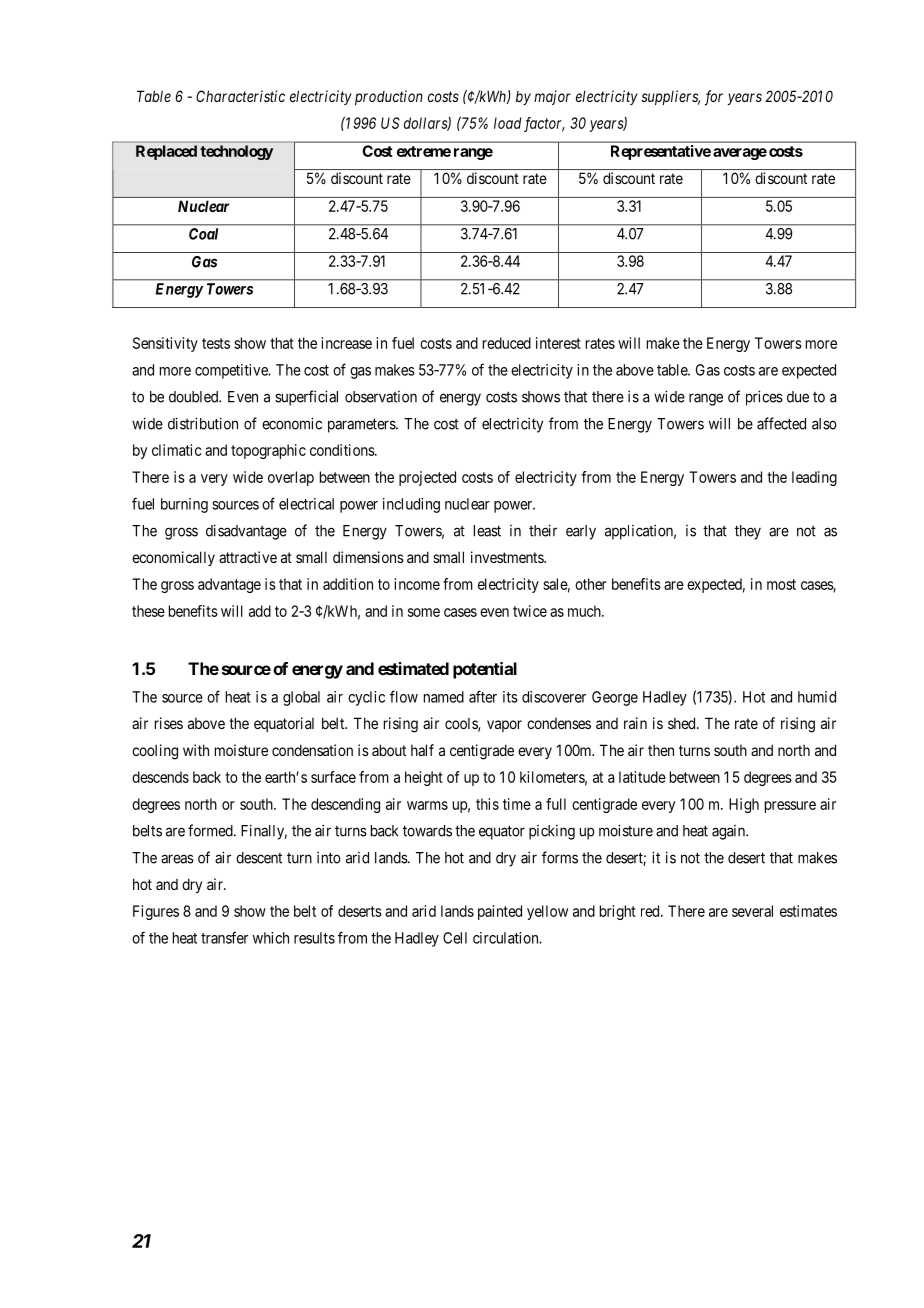 The image size is (924, 1308). What do you see at coordinates (500, 912) in the screenshot?
I see `painted` at bounding box center [500, 912].
